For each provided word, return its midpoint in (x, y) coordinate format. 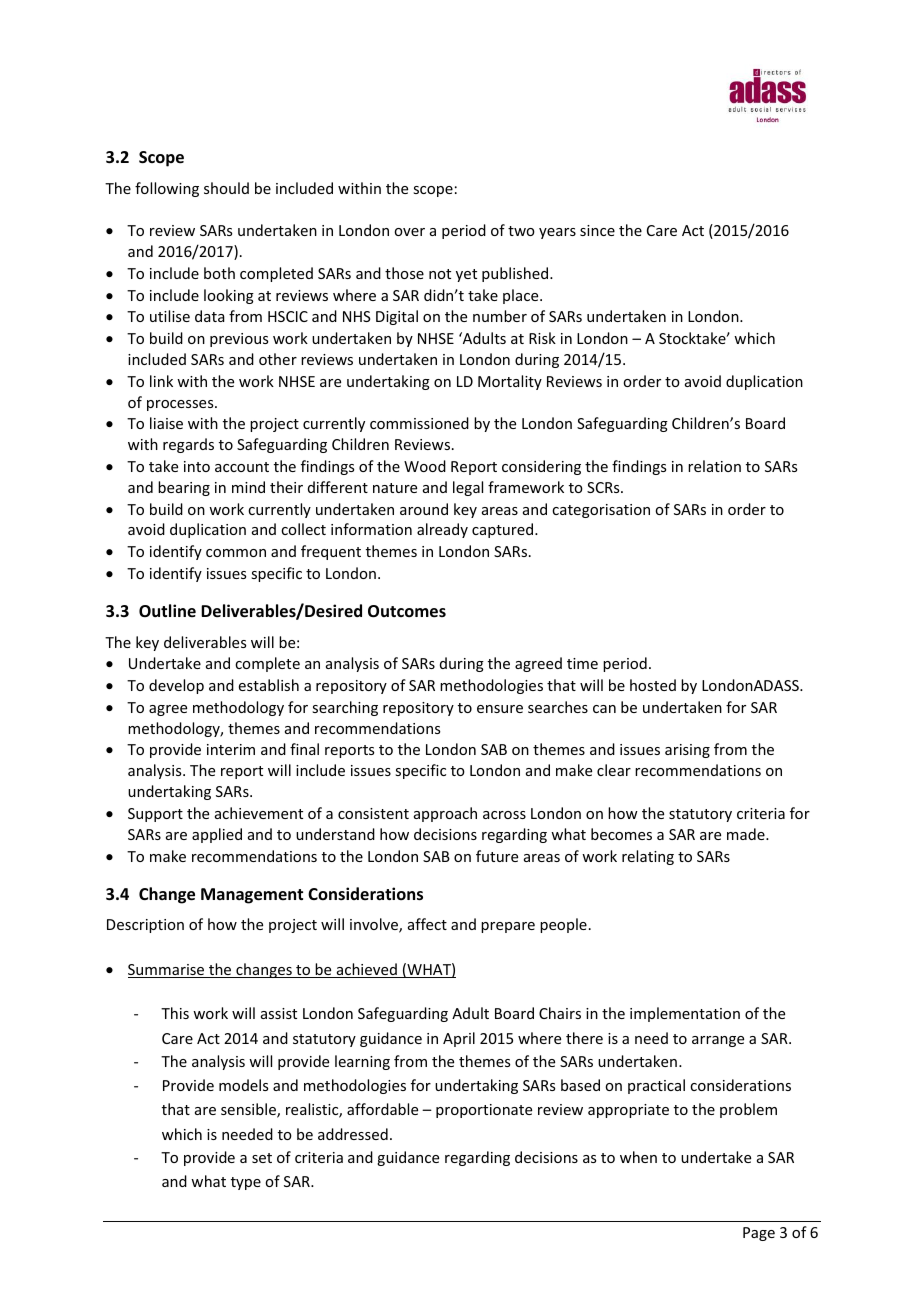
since (597, 230)
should (226, 188)
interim (231, 749)
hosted (653, 685)
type (246, 1183)
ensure (500, 709)
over (409, 232)
